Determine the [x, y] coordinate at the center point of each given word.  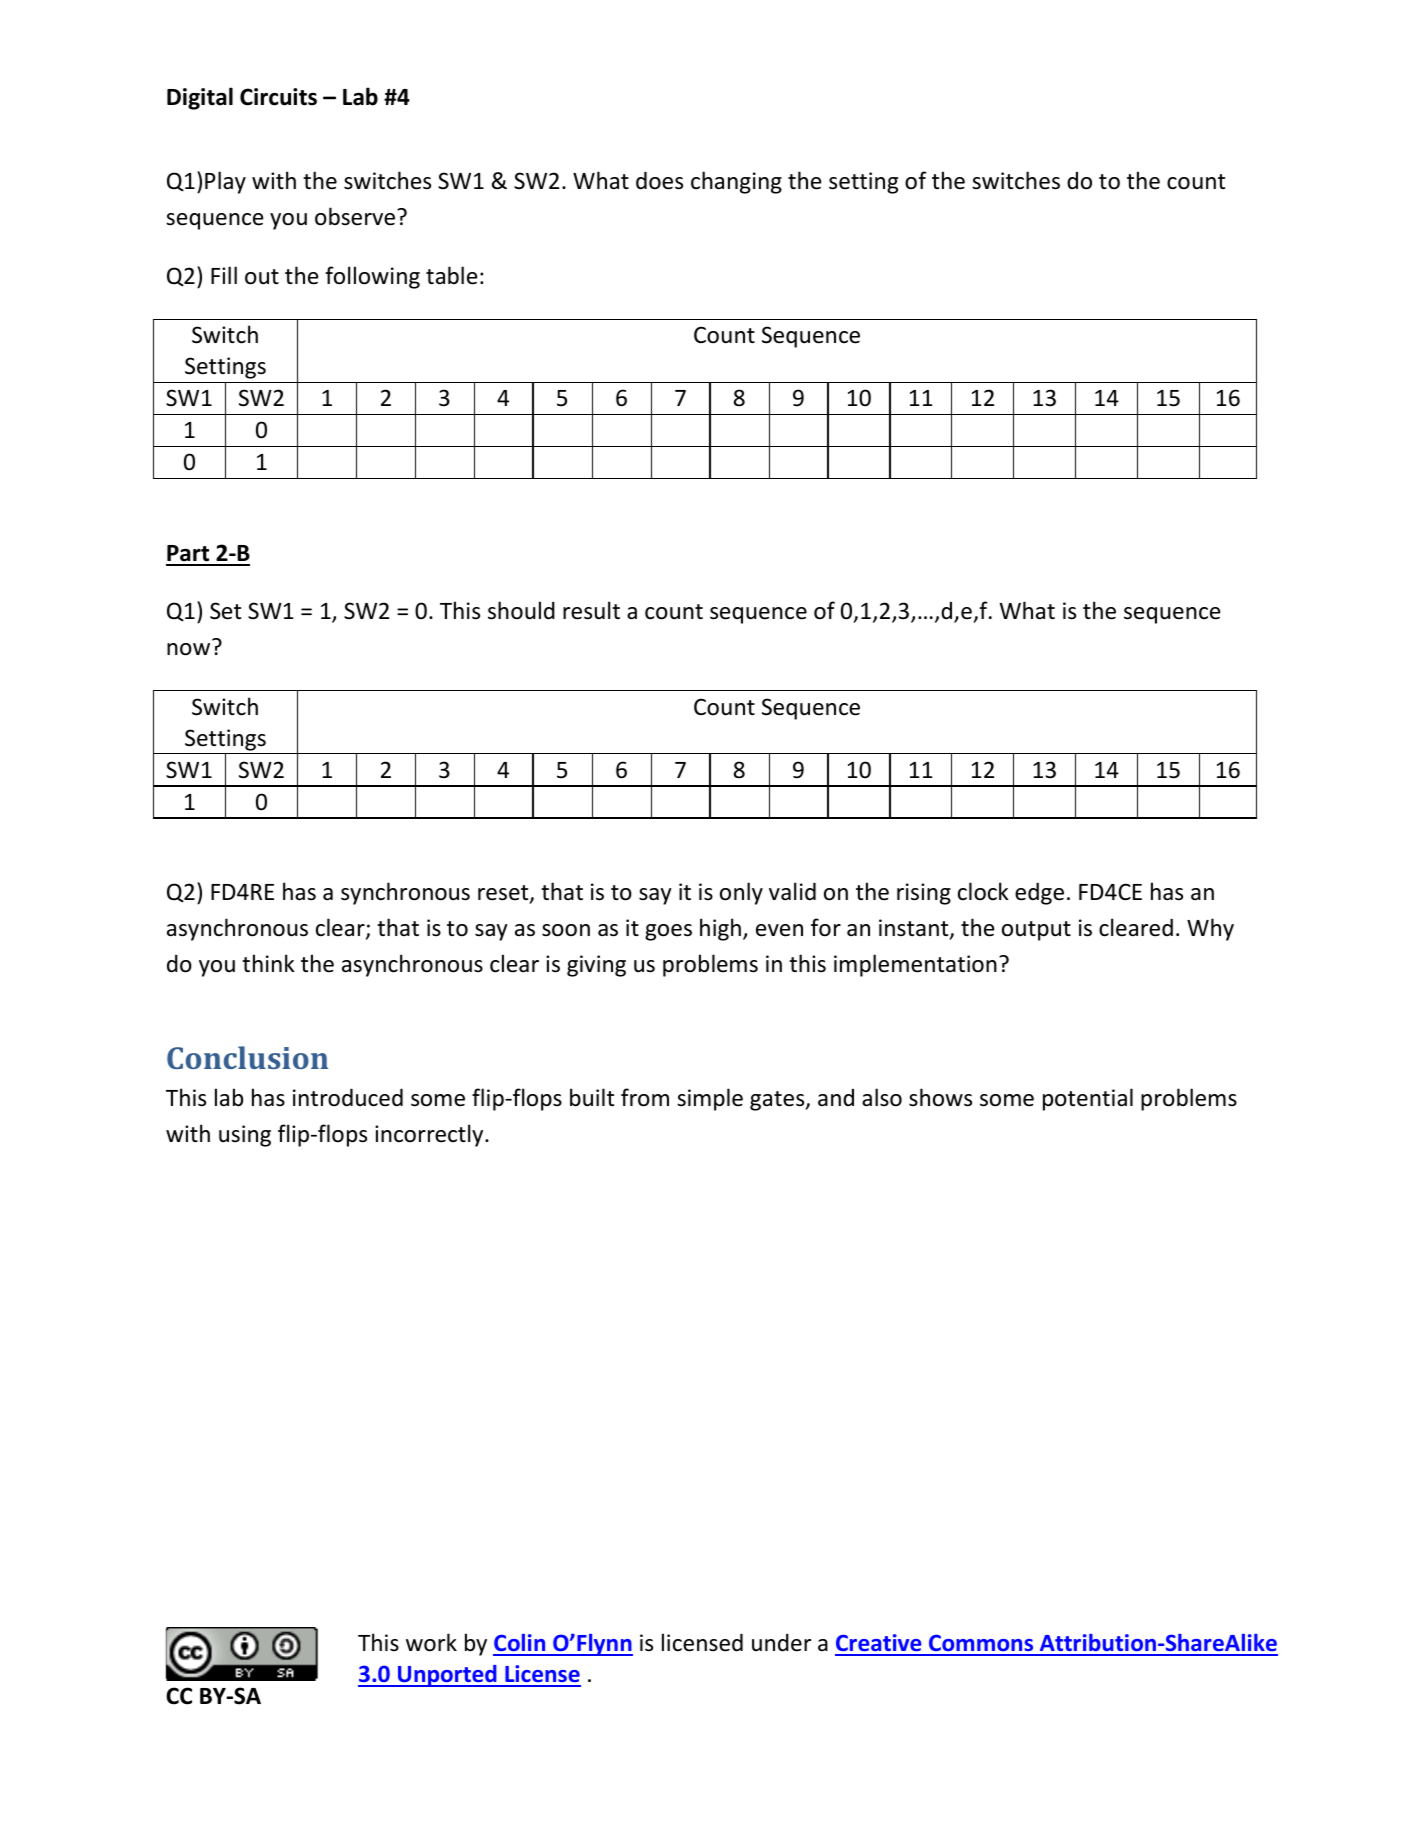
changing [736, 182]
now [188, 649]
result [591, 610]
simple [710, 1099]
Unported [447, 1676]
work [431, 1642]
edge [1039, 893]
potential [1088, 1099]
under [781, 1642]
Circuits [278, 97]
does [659, 180]
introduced [348, 1097]
